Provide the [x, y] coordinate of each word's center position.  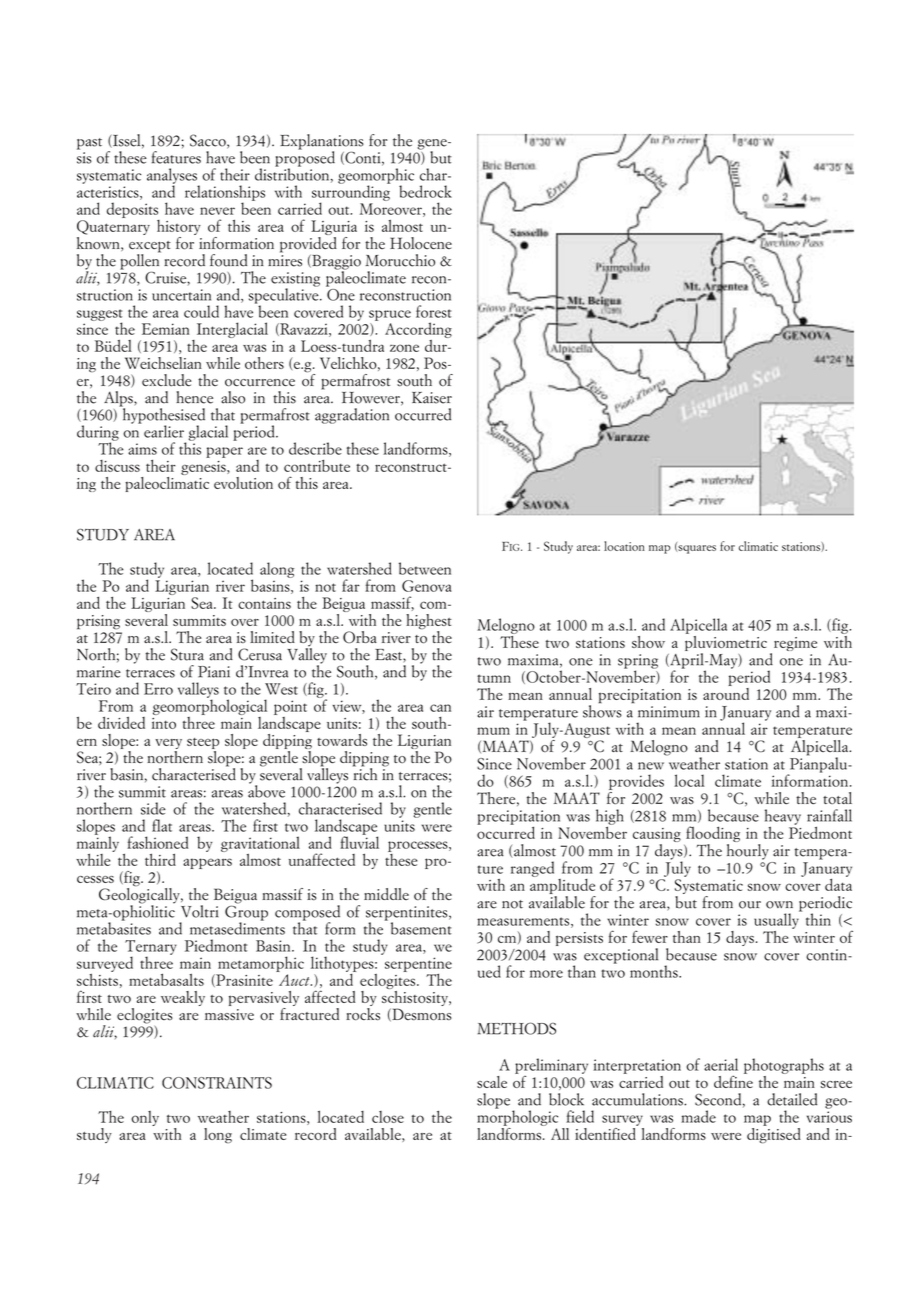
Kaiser [432, 398]
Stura [187, 654]
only [145, 1118]
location [624, 546]
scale [492, 1082]
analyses [173, 177]
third [160, 859]
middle [386, 894]
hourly [748, 852]
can [440, 708]
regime [794, 645]
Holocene [421, 243]
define [733, 1080]
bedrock [425, 191]
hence [194, 397]
